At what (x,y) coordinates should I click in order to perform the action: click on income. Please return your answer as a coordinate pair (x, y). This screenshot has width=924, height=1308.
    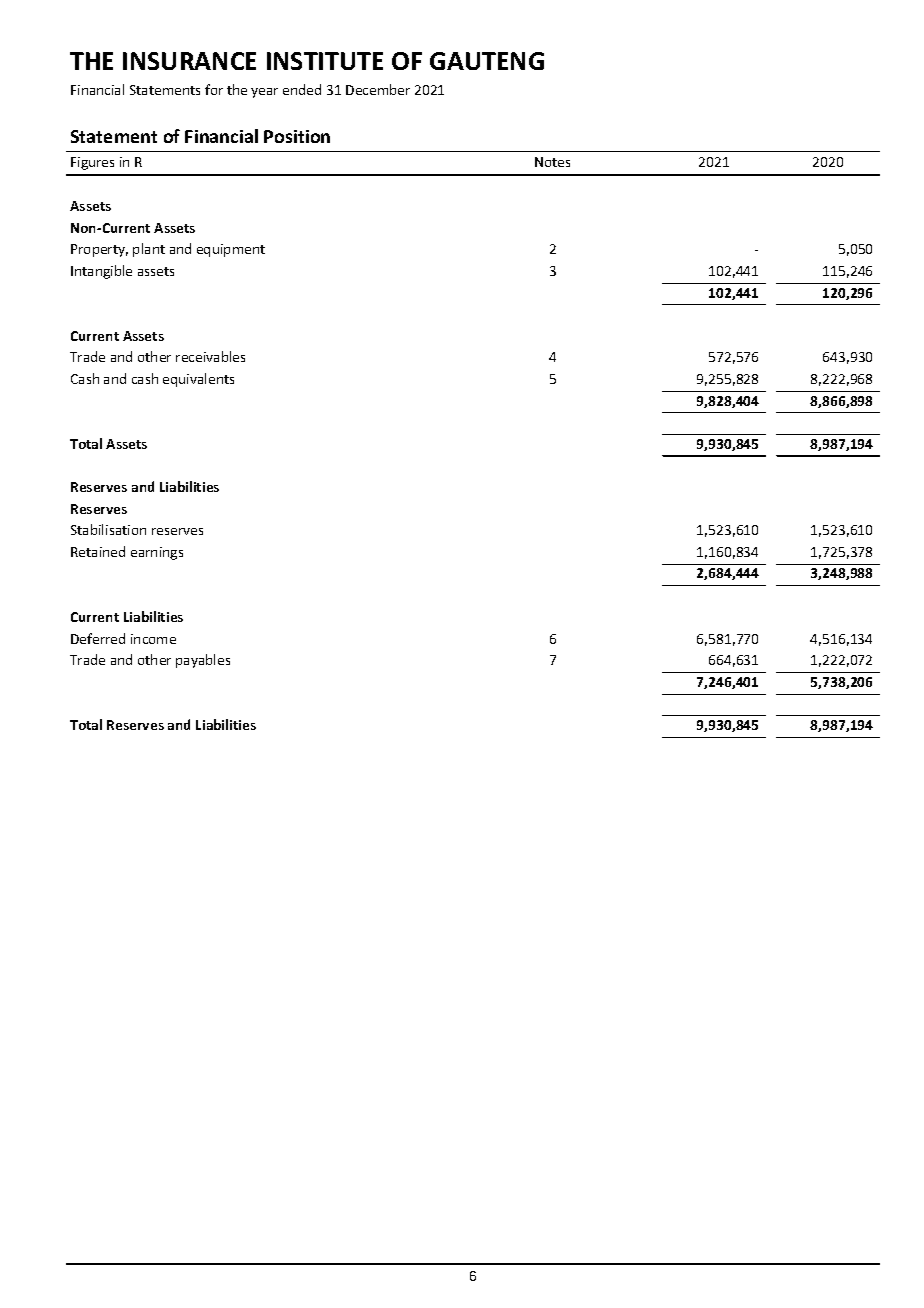
    Looking at the image, I should click on (153, 639).
